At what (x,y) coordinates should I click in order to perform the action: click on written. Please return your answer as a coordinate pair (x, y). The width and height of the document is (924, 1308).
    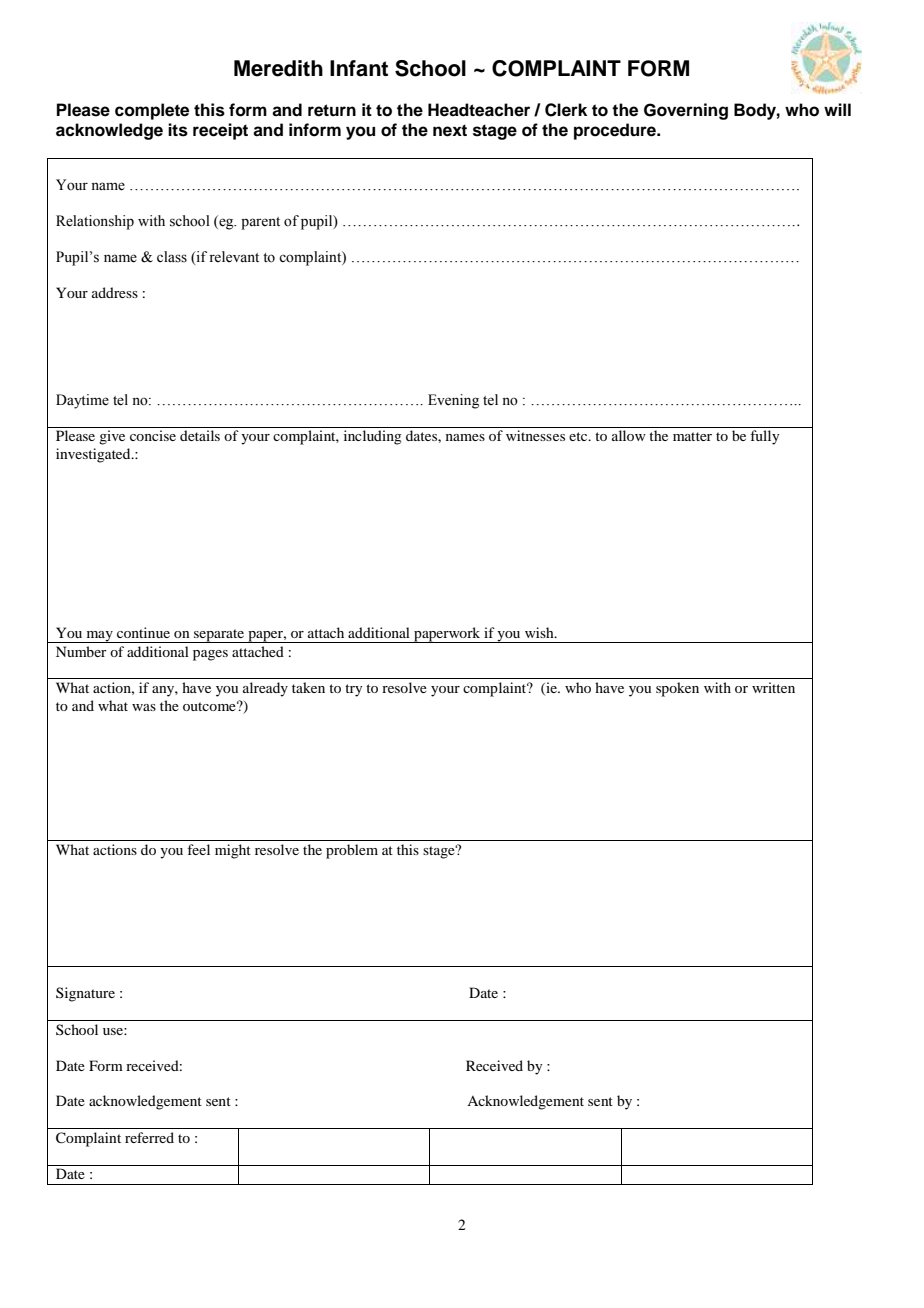
    Looking at the image, I should click on (773, 687).
